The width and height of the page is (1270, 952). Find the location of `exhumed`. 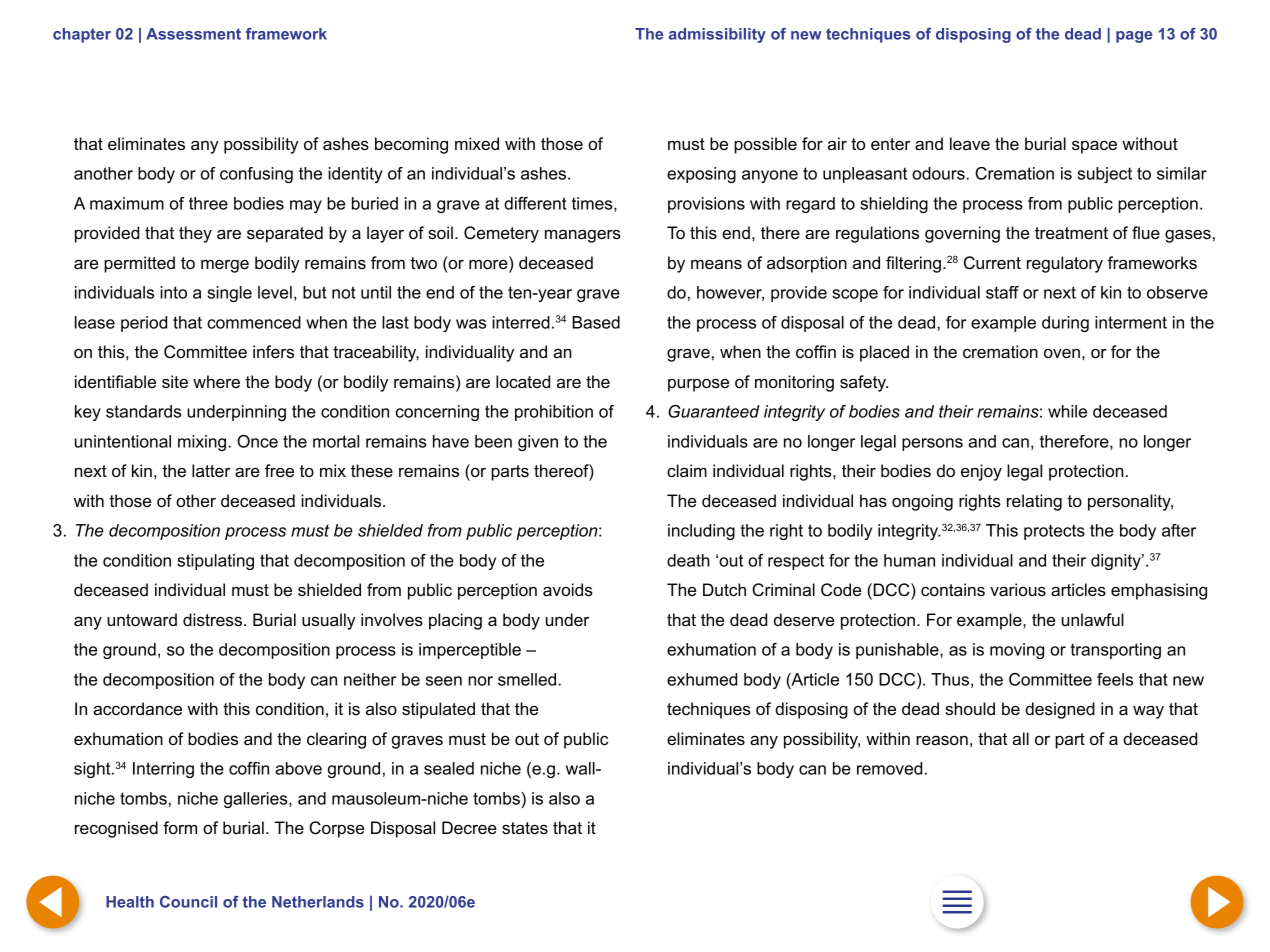

exhumed is located at coordinates (702, 679).
